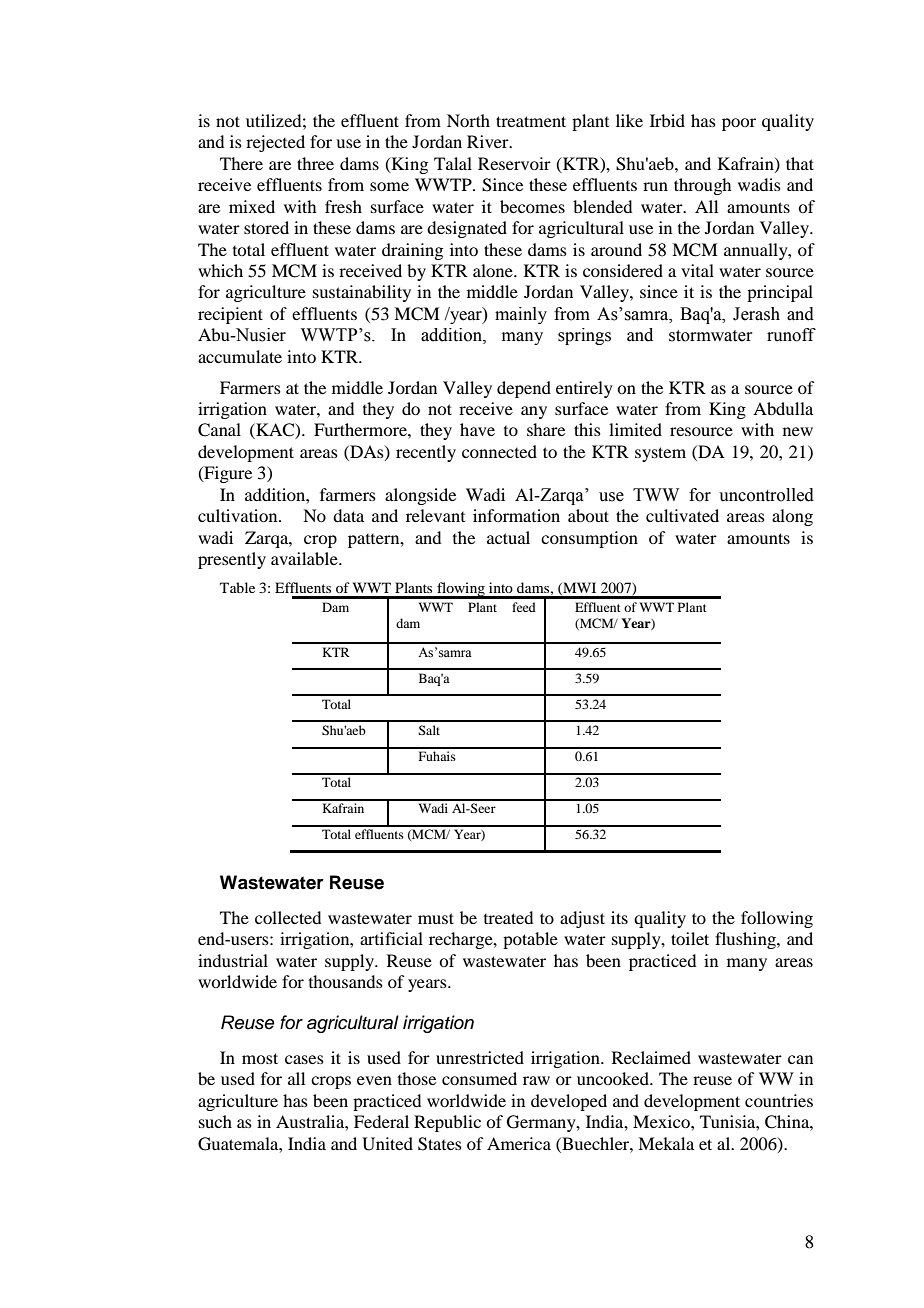 The width and height of the screenshot is (924, 1308). I want to click on poor, so click(739, 124).
